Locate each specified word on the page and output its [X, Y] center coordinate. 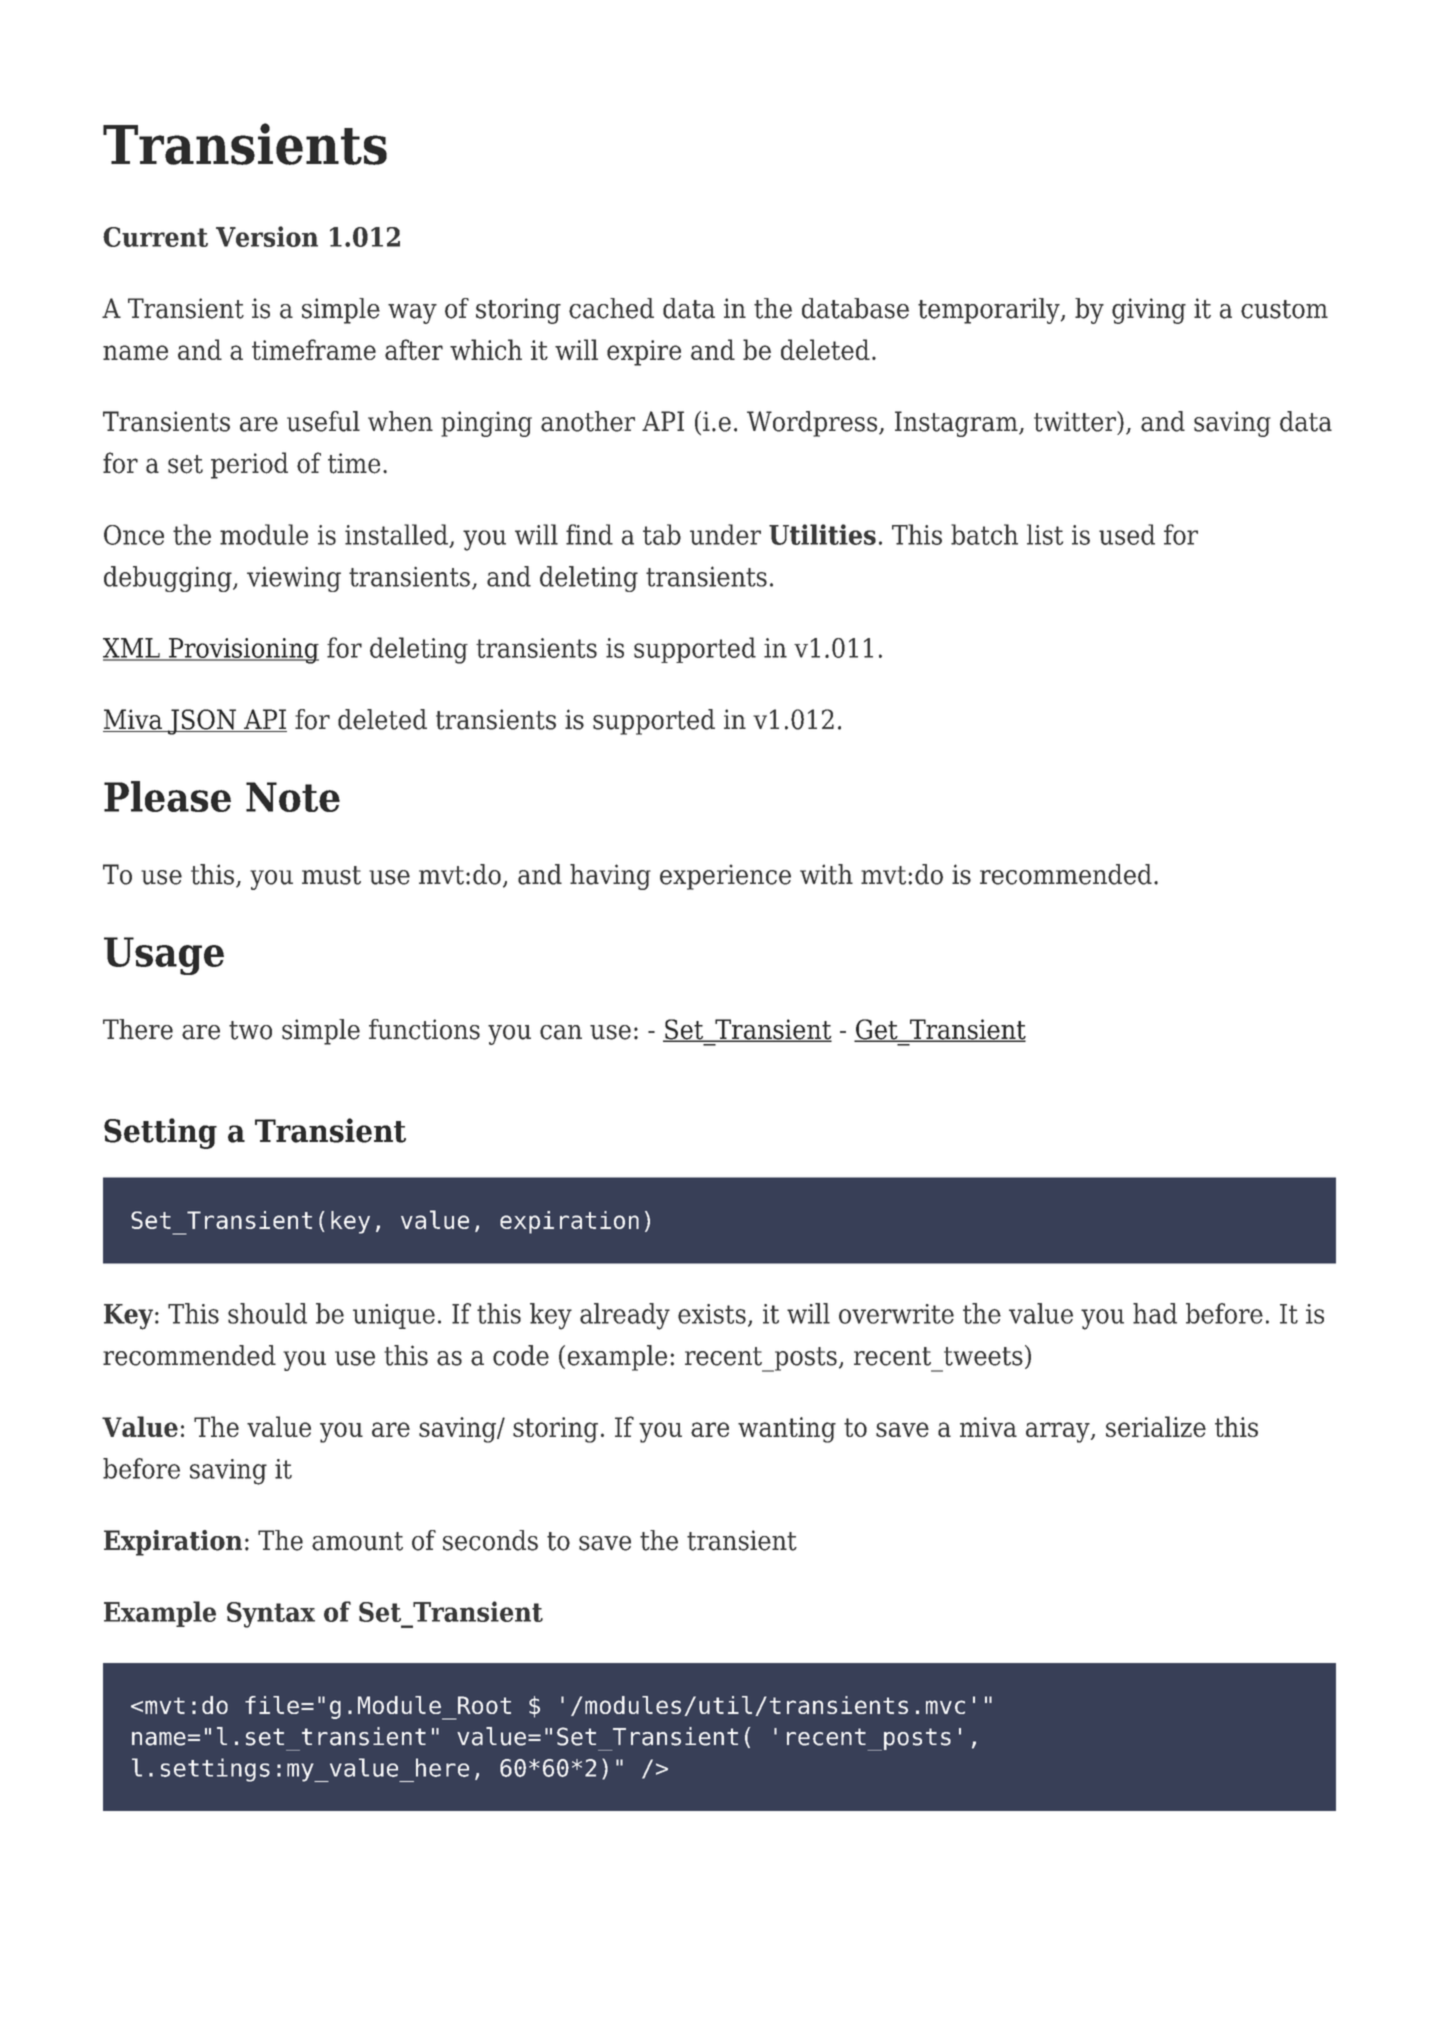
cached [611, 308]
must [331, 875]
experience [725, 877]
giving [1149, 311]
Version [267, 236]
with [826, 874]
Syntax [271, 1615]
